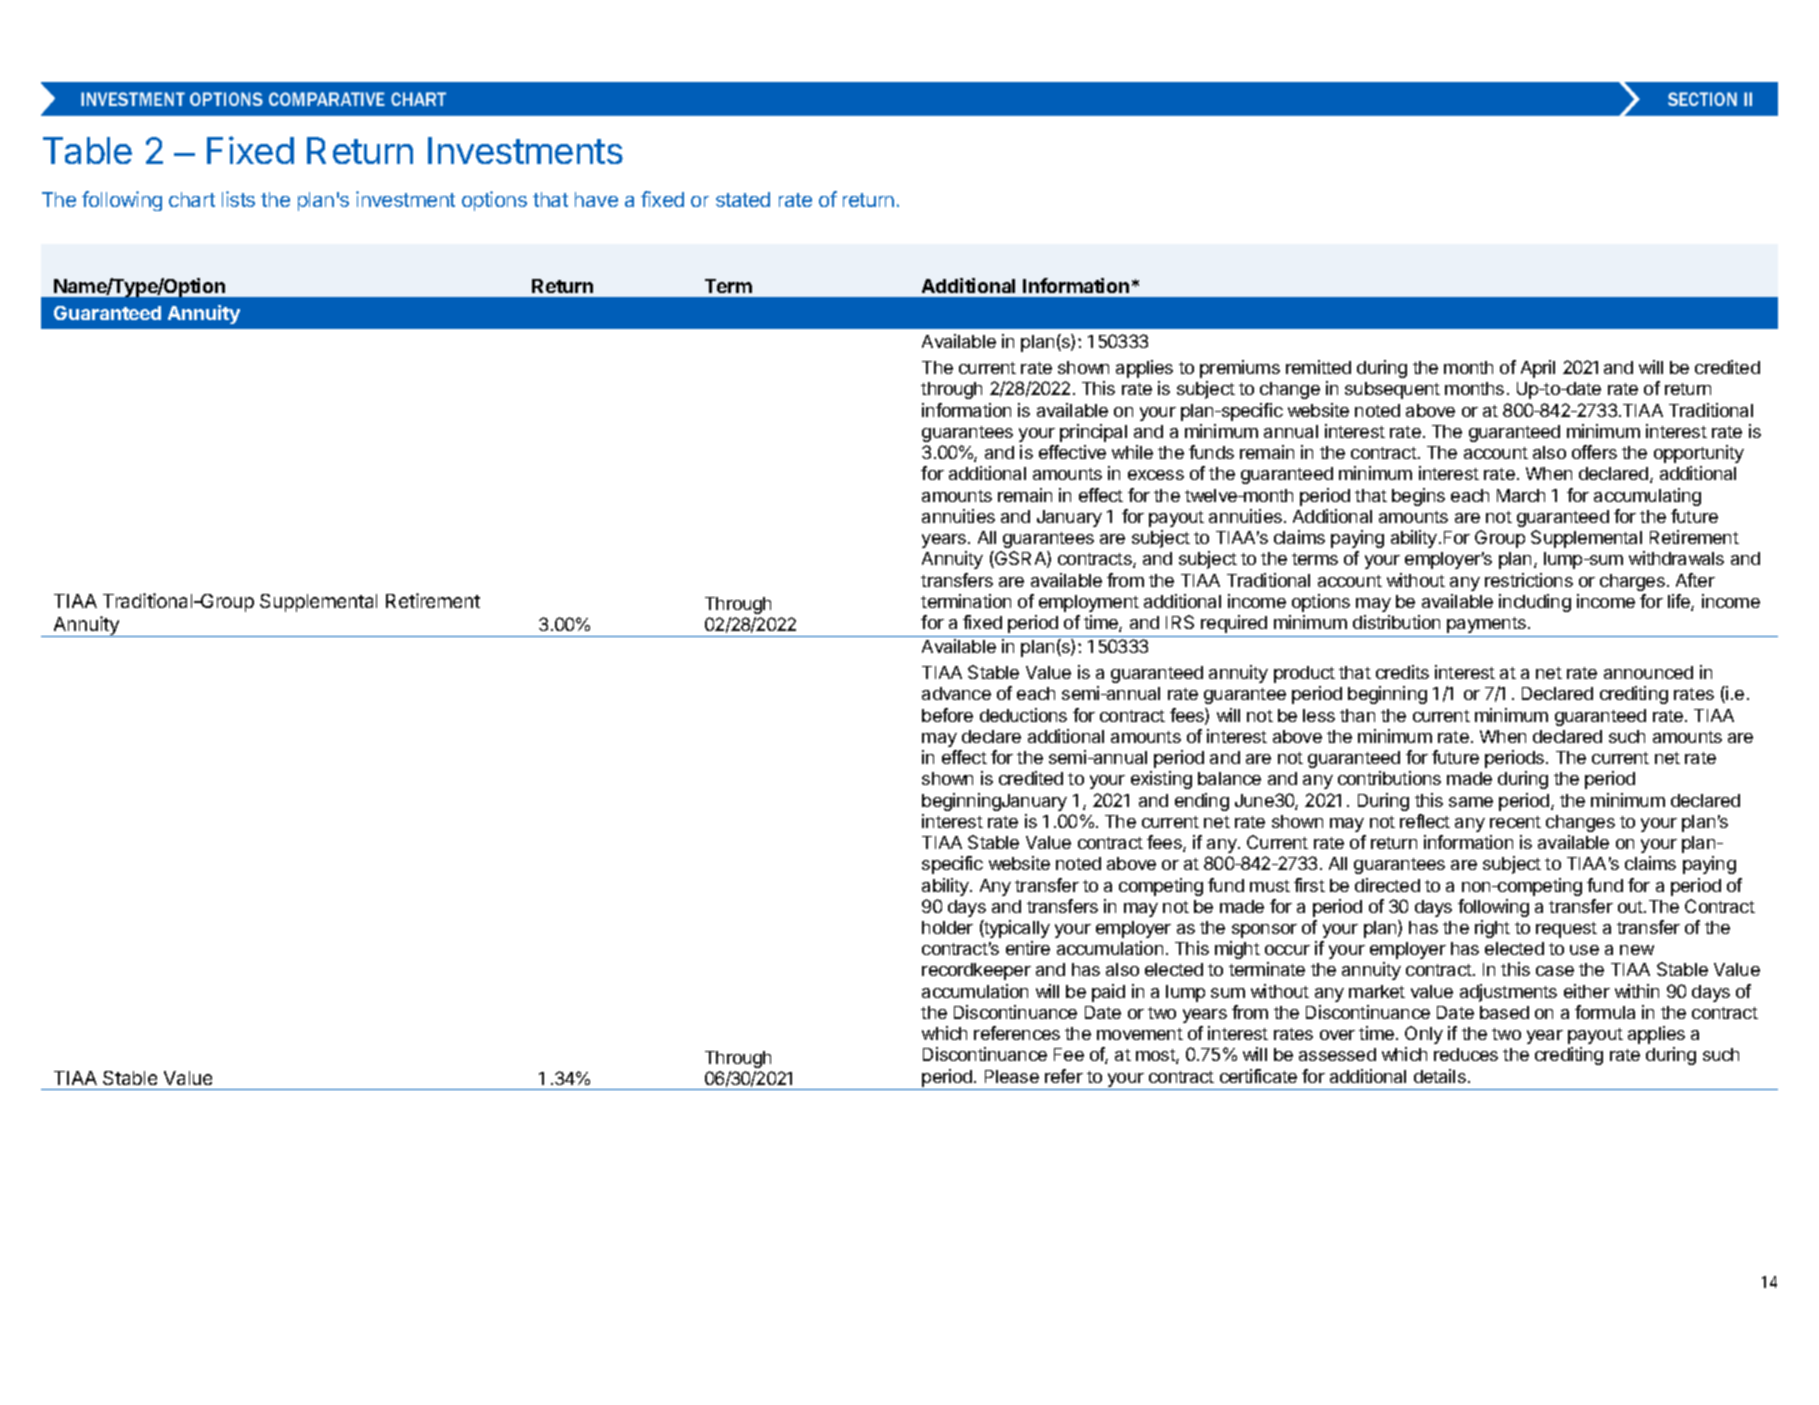  Describe the element at coordinates (1538, 369) in the document. I see `April` at that location.
